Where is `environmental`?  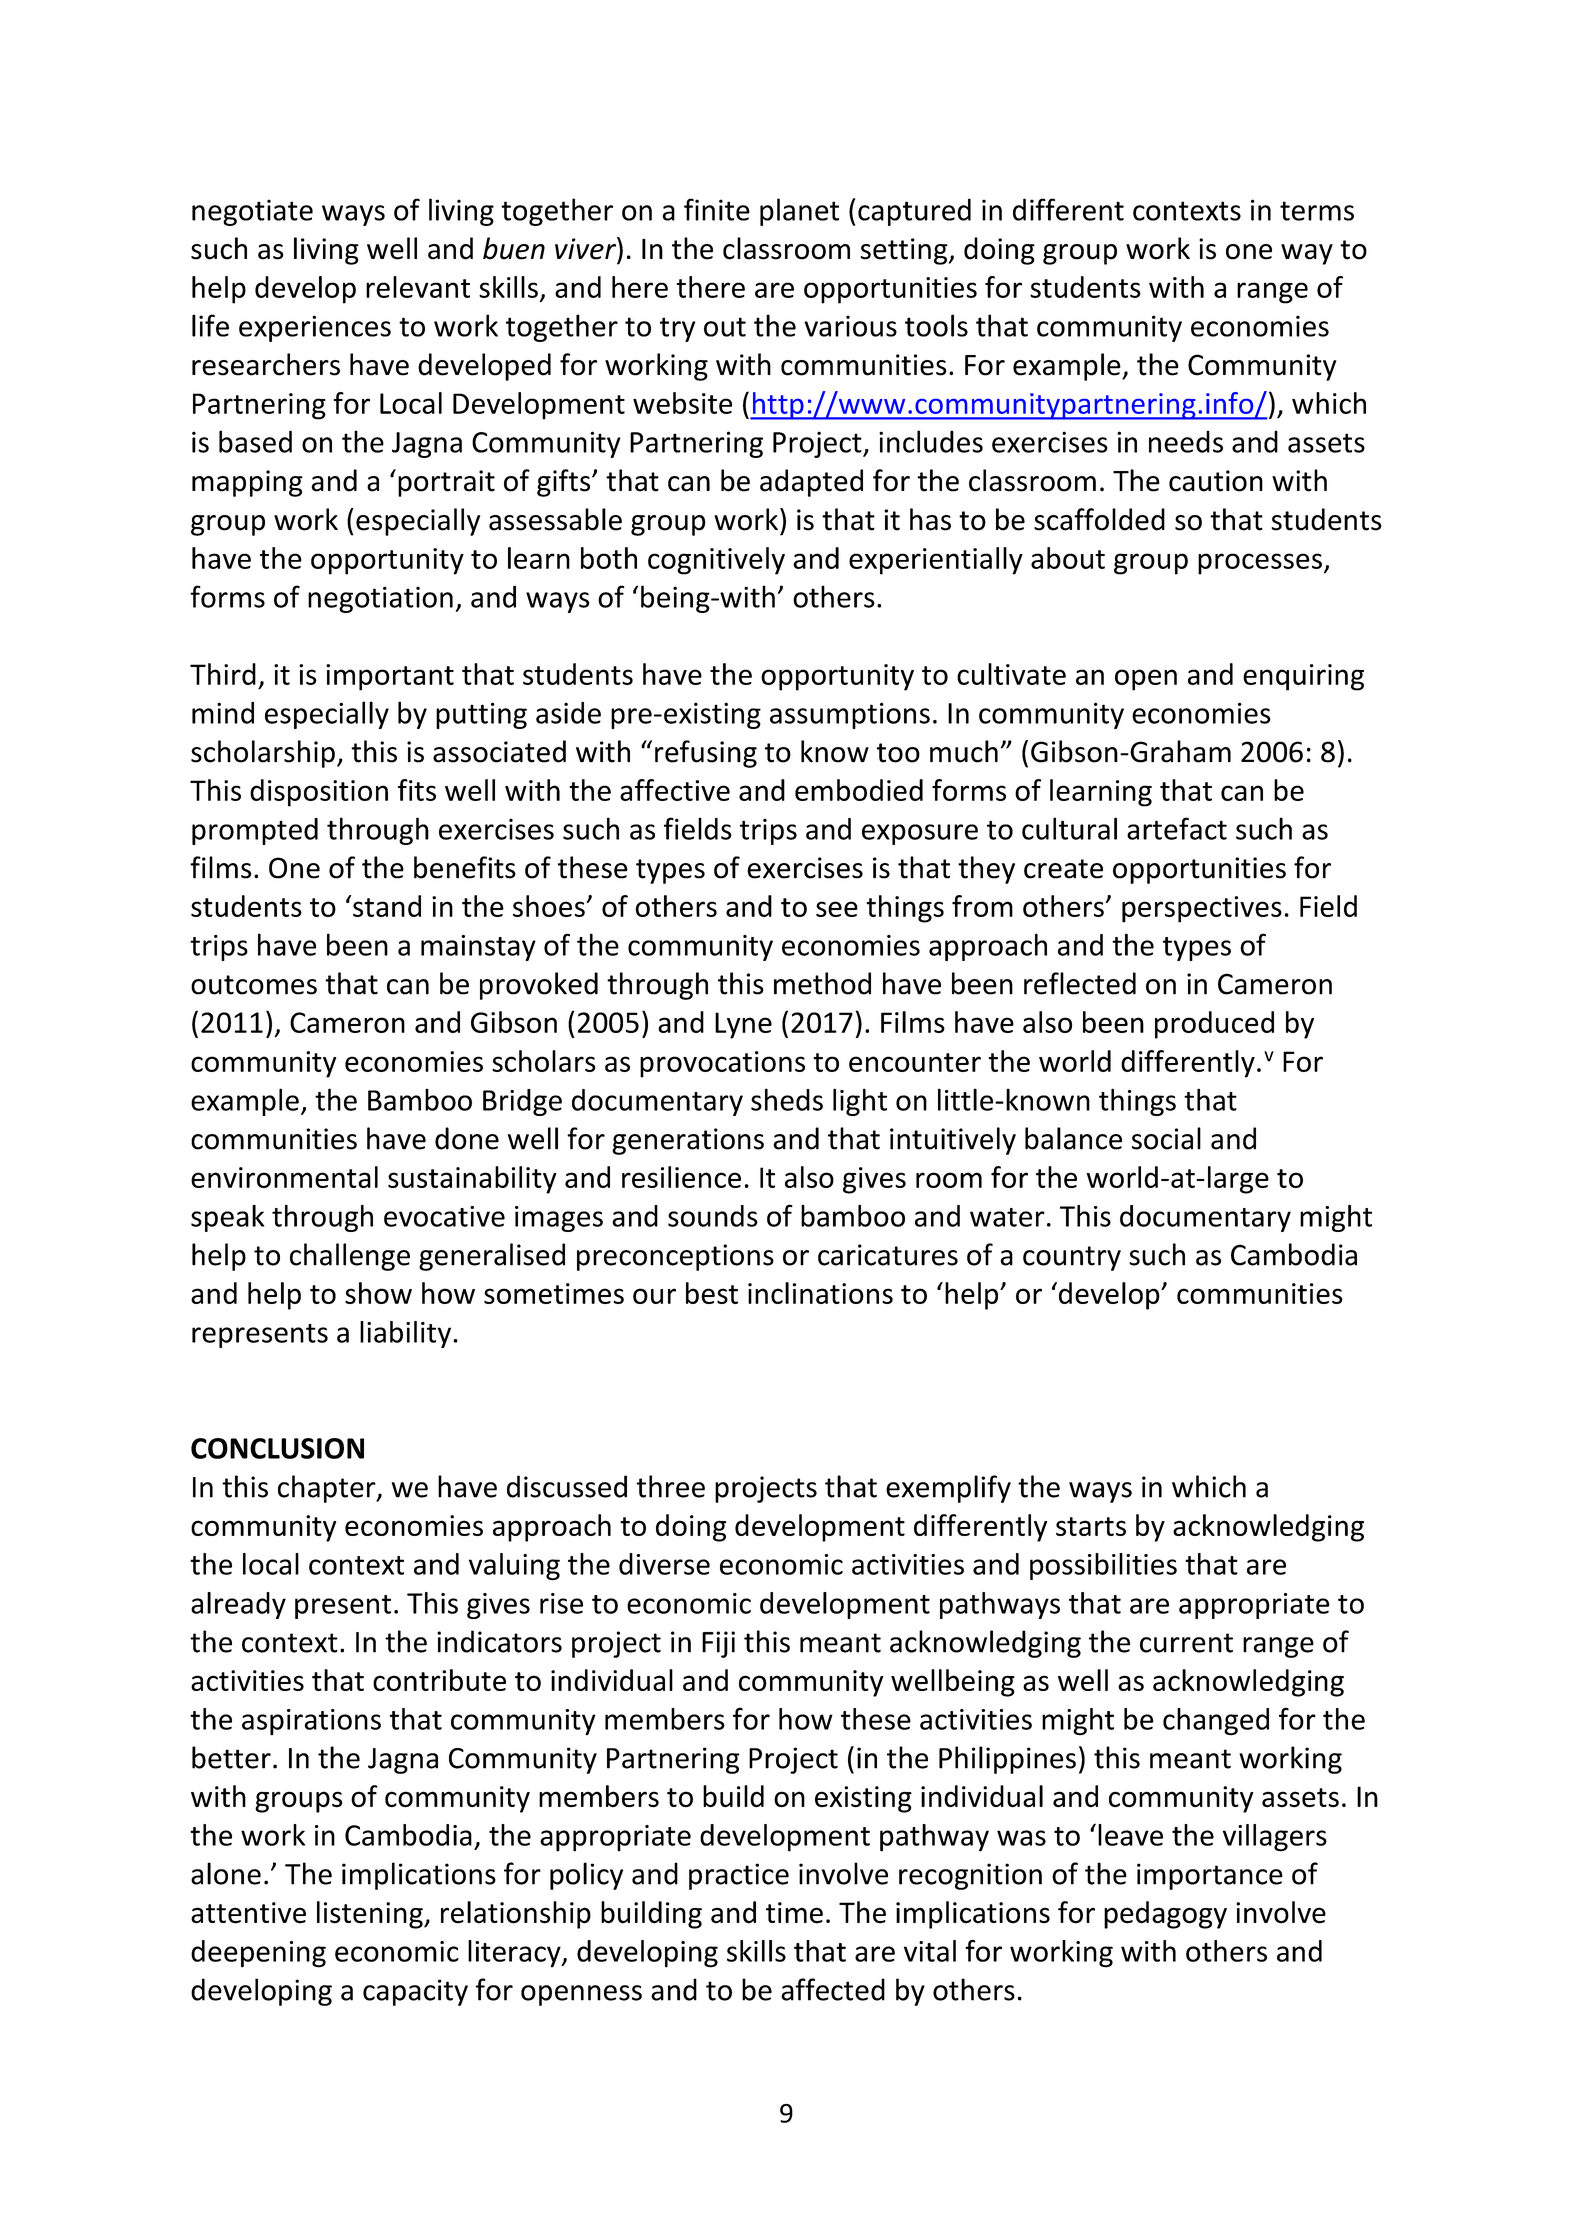
environmental is located at coordinates (284, 1177).
